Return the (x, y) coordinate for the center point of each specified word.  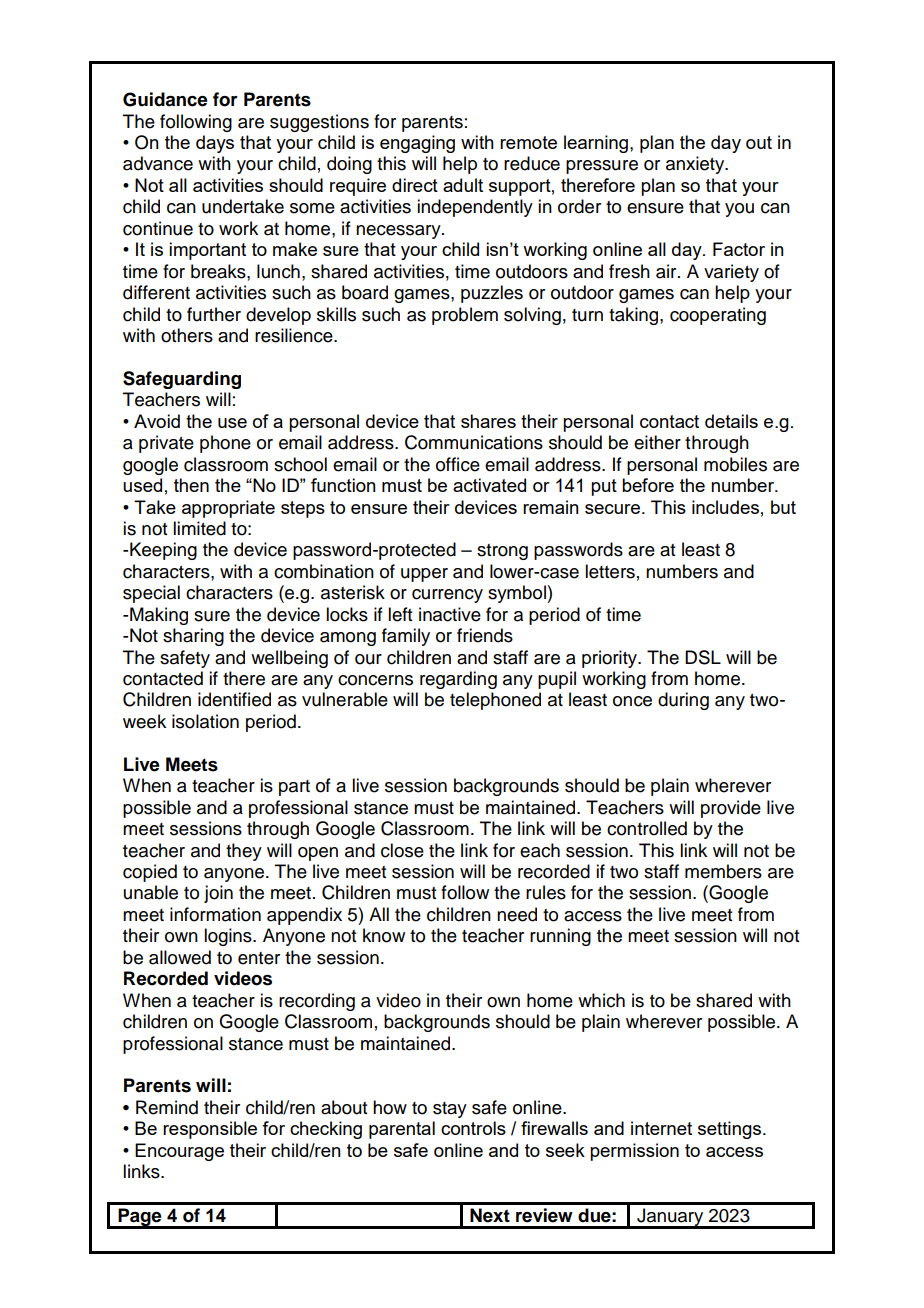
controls (473, 1128)
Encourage (179, 1152)
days (215, 144)
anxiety (696, 165)
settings (729, 1130)
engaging (417, 144)
